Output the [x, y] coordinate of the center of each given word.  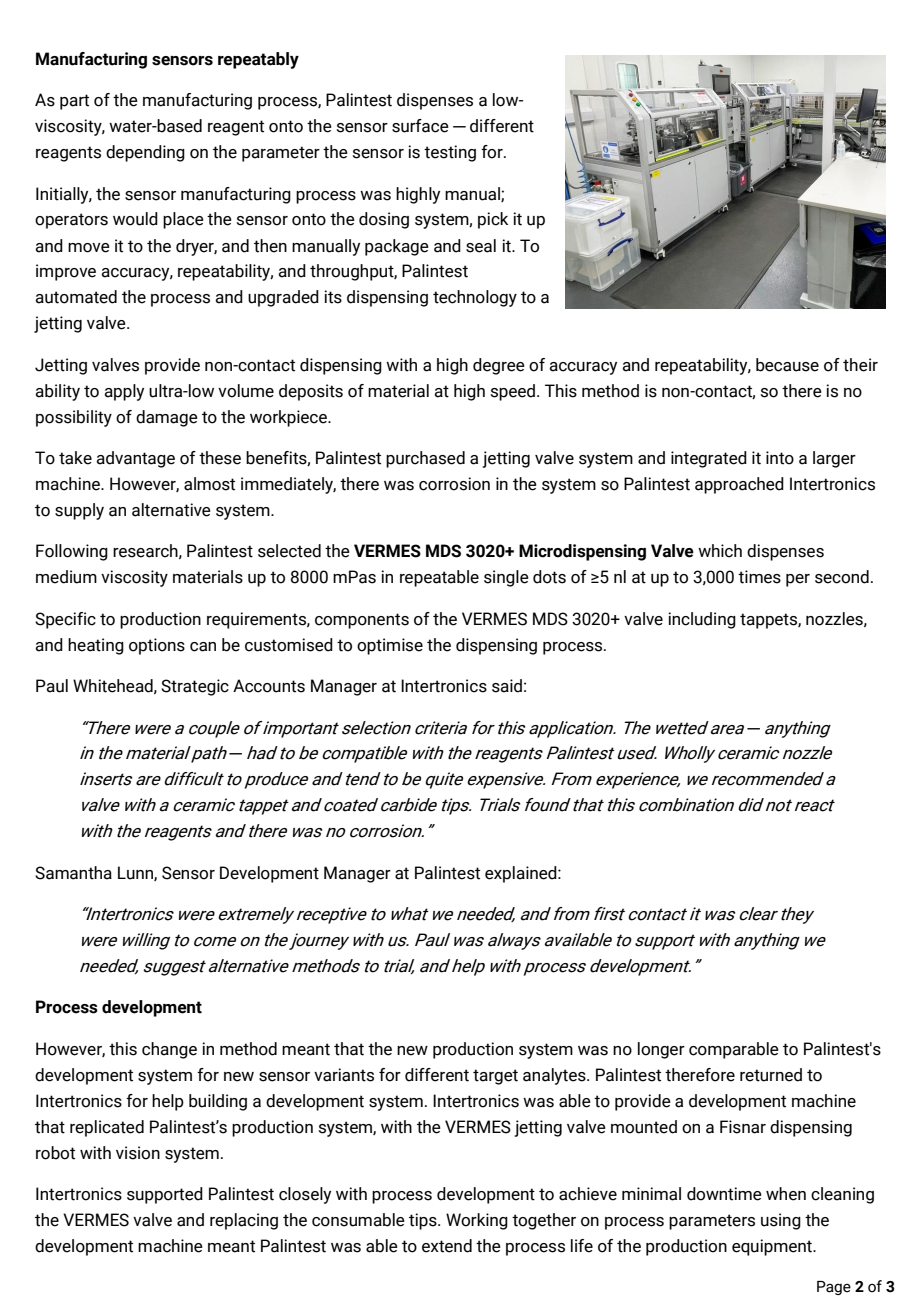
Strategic [195, 687]
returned [771, 1075]
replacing [244, 1221]
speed [513, 392]
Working [477, 1221]
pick [493, 220]
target [495, 1077]
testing [450, 153]
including [702, 620]
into [780, 458]
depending [145, 153]
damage [167, 418]
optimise [390, 646]
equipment [773, 1247]
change [169, 1050]
